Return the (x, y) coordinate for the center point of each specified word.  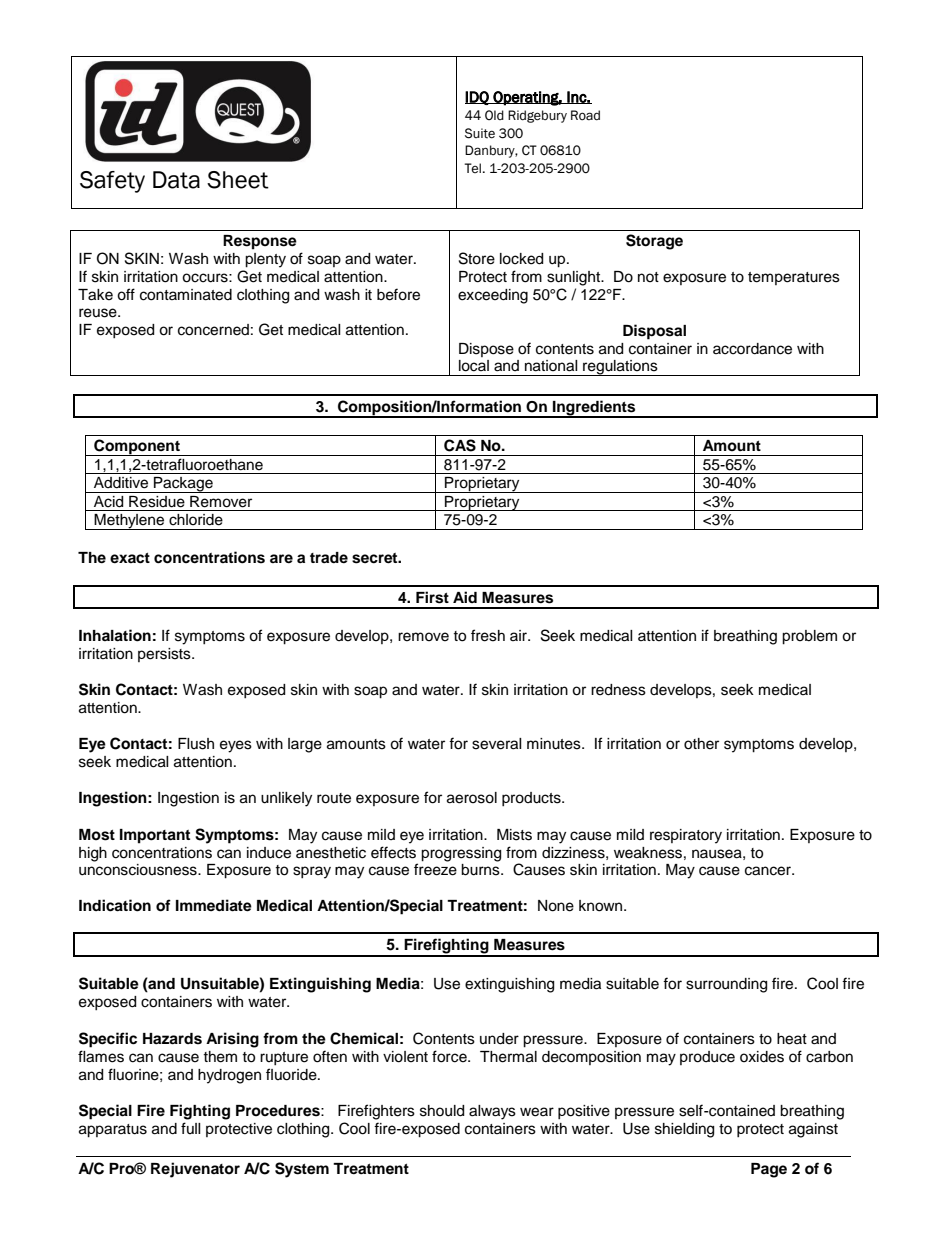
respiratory (686, 836)
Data (176, 180)
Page (769, 1170)
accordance (752, 349)
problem (809, 637)
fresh (488, 635)
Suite (480, 133)
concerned (213, 330)
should (442, 1111)
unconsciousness (139, 870)
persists (165, 655)
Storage (654, 242)
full (191, 1128)
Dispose (486, 350)
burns (481, 870)
